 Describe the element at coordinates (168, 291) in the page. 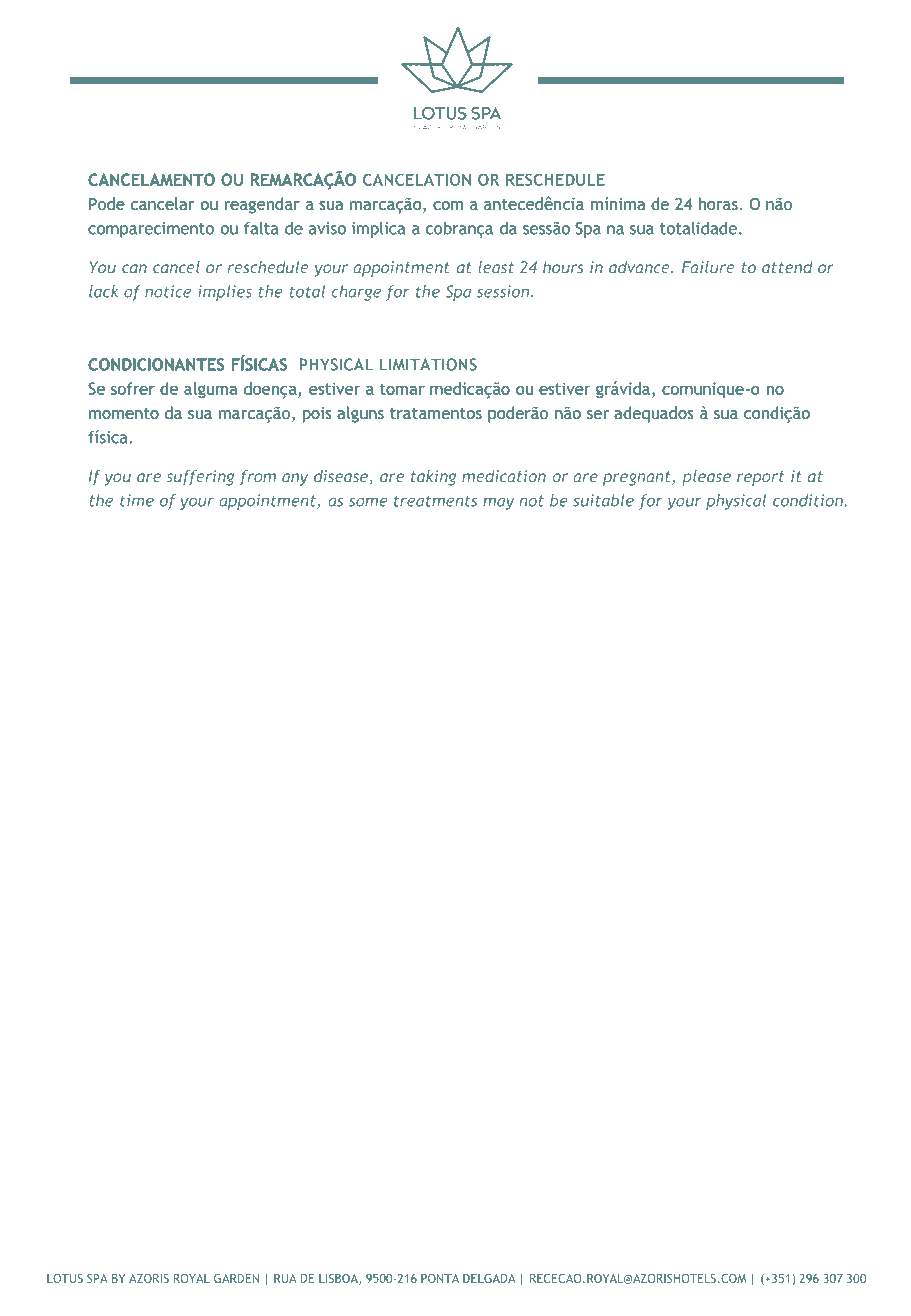

I see `notice` at that location.
